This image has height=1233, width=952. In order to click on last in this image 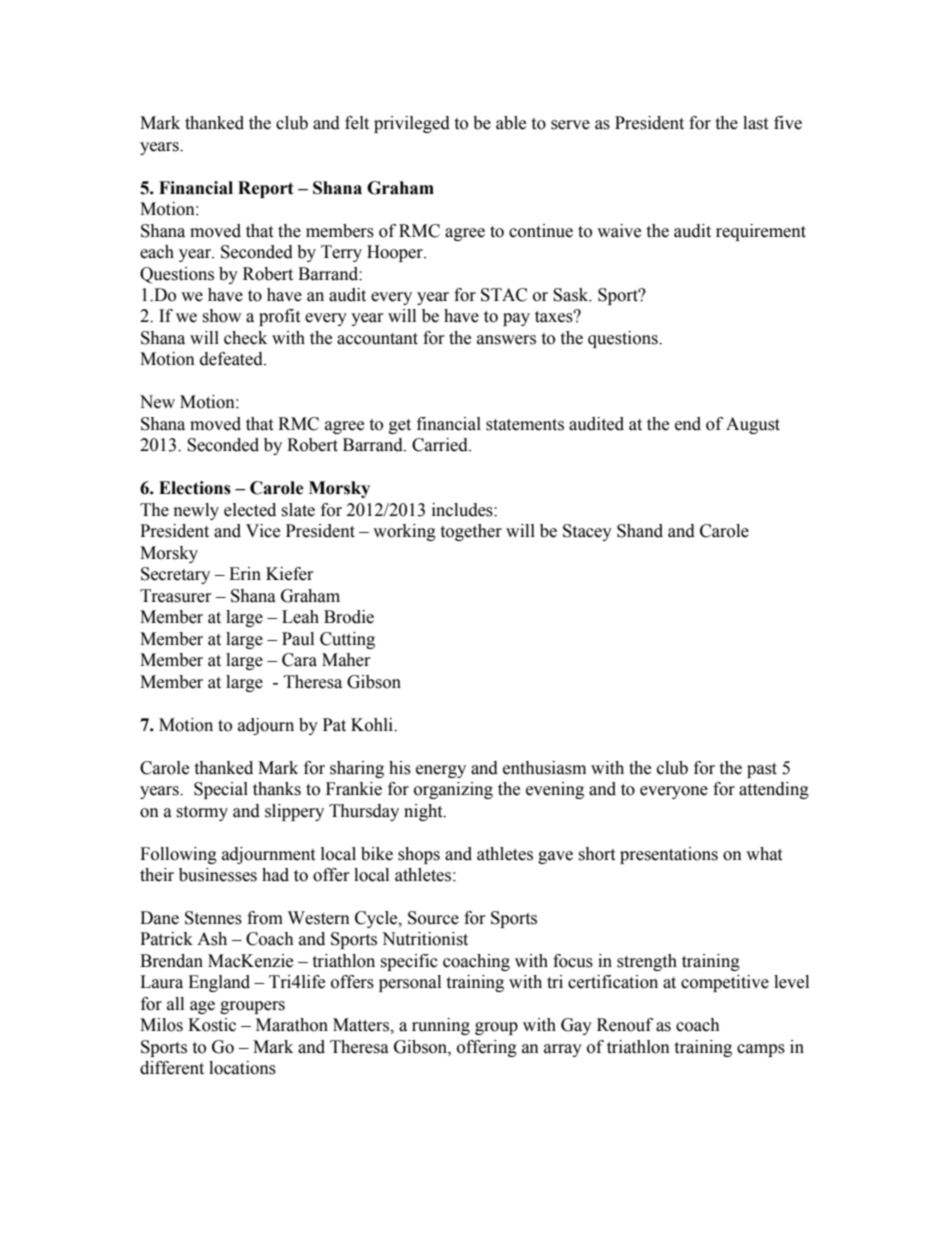, I will do `click(755, 123)`.
